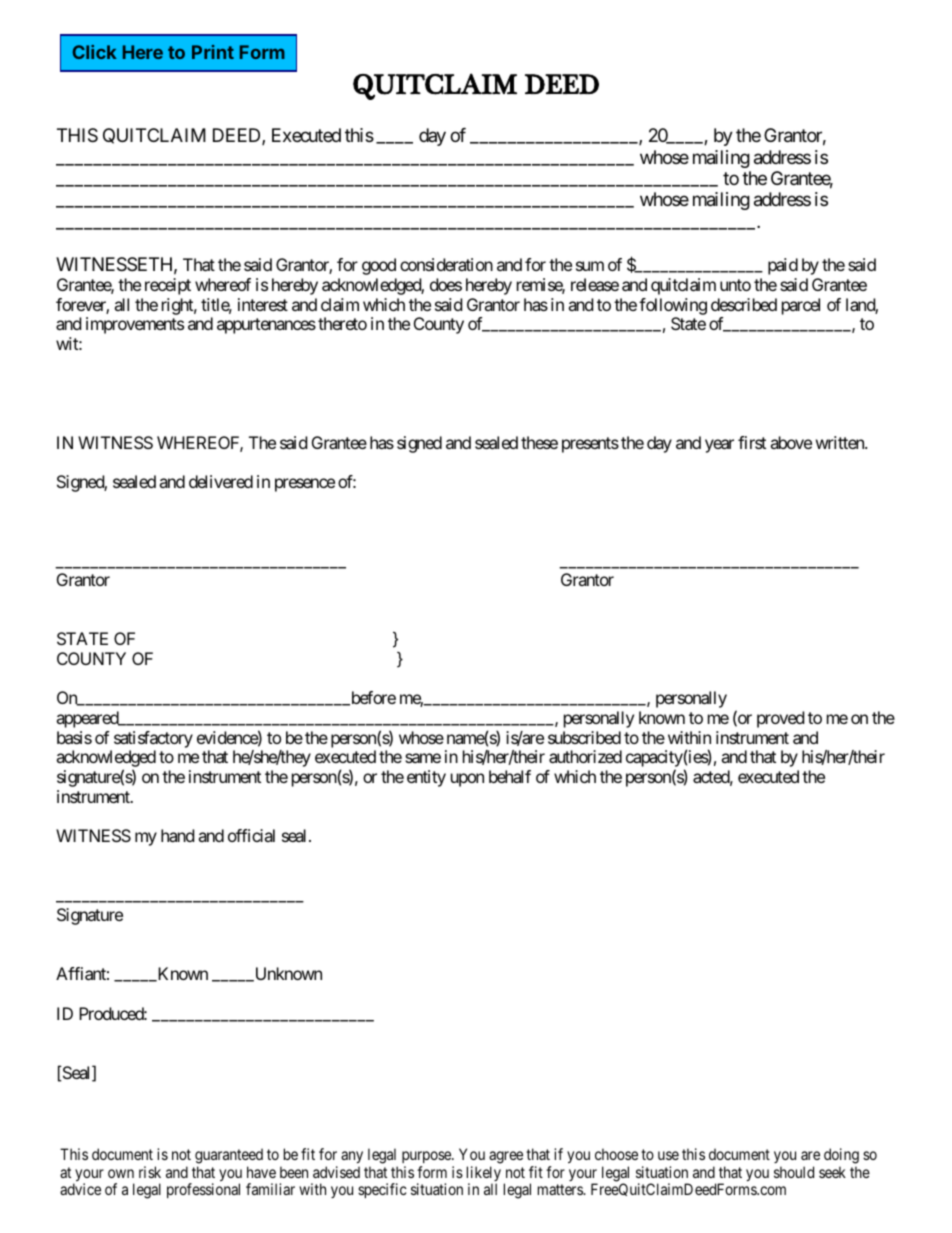 Image resolution: width=952 pixels, height=1233 pixels. I want to click on these, so click(539, 442).
